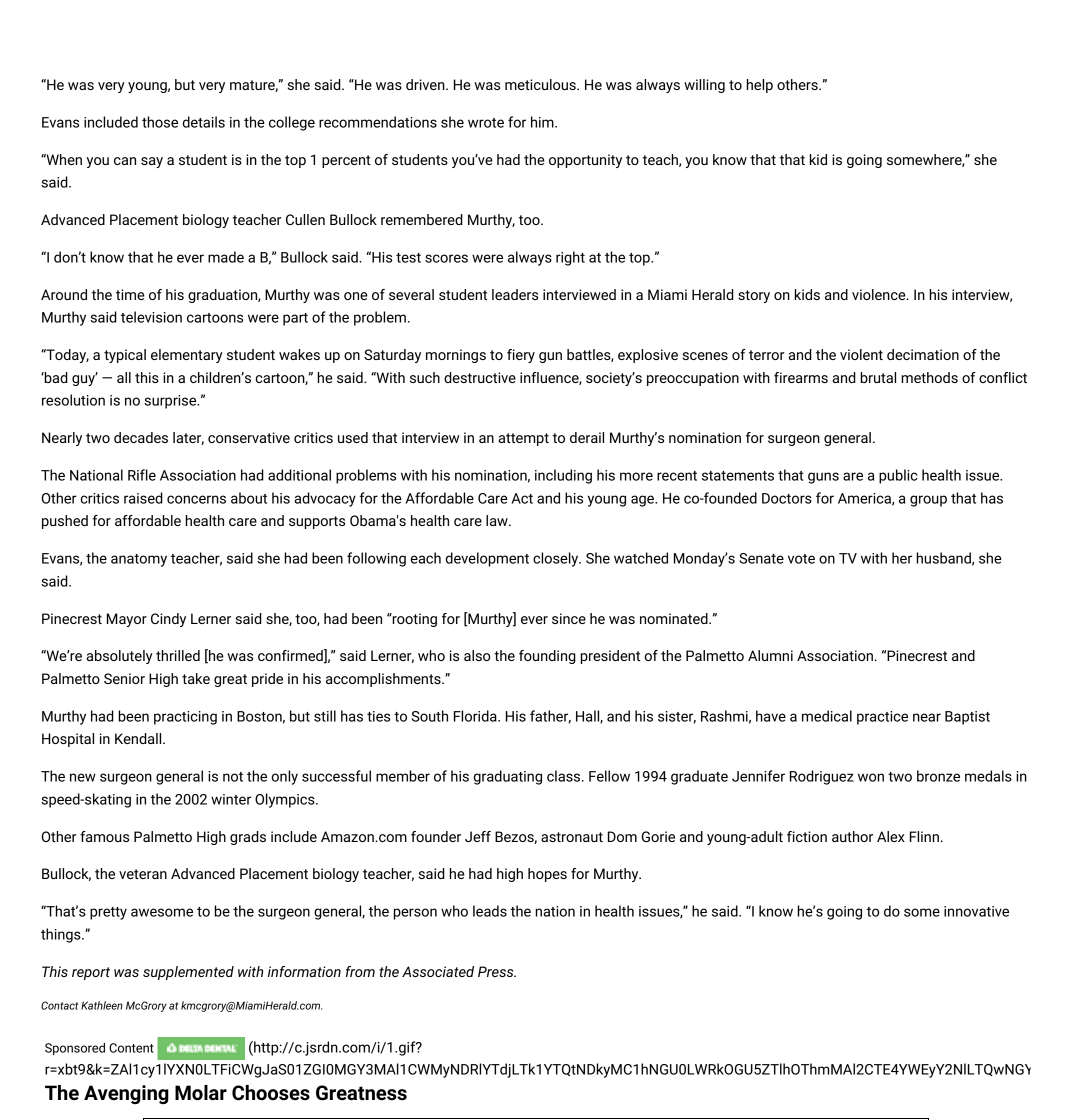 This screenshot has height=1120, width=1071. I want to click on Kendall, so click(139, 738).
